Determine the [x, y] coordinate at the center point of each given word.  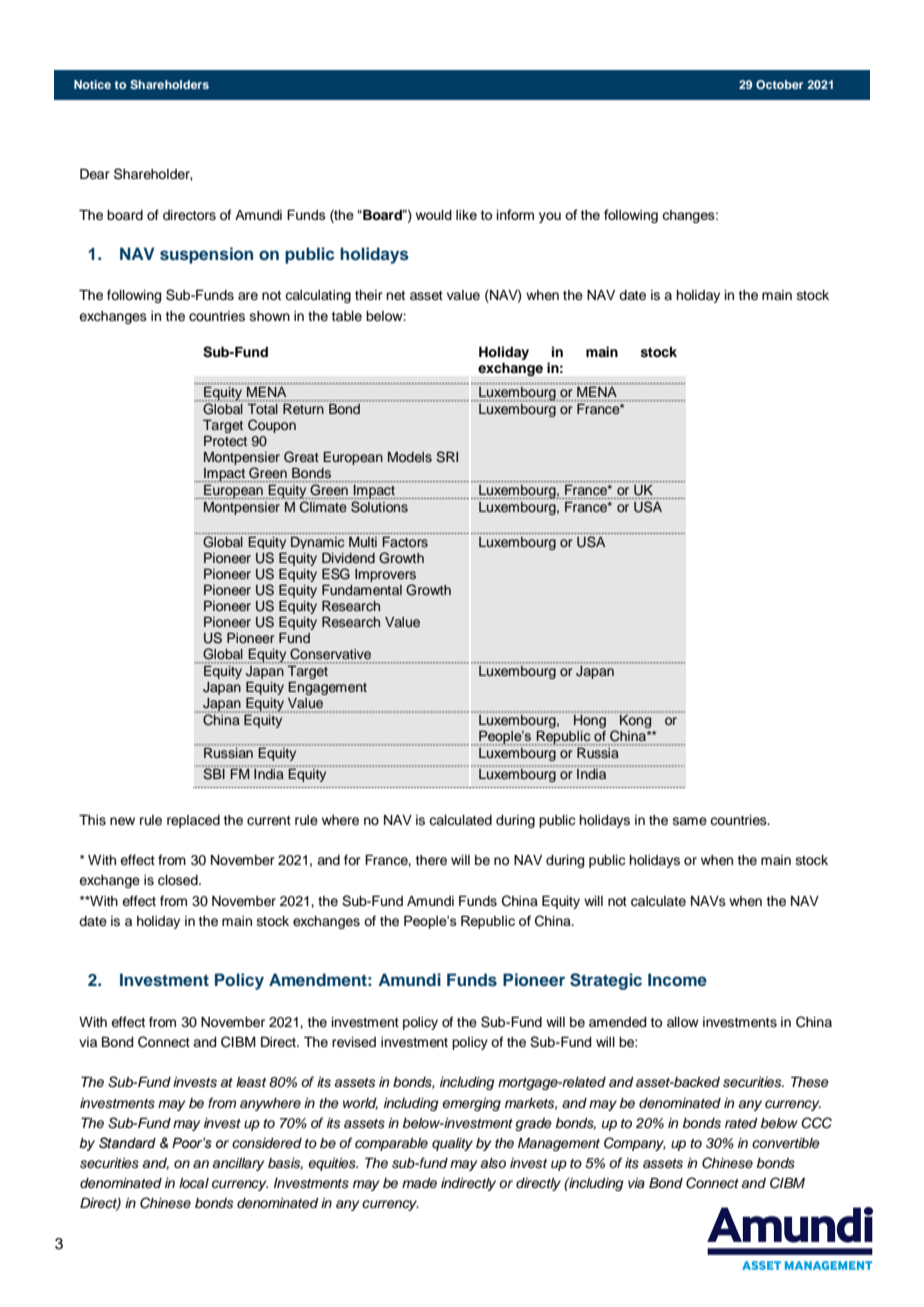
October [779, 84]
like [466, 215]
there [431, 860]
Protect [225, 441]
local [194, 1183]
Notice [92, 84]
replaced [193, 821]
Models [410, 457]
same [690, 821]
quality [452, 1144]
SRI [447, 457]
